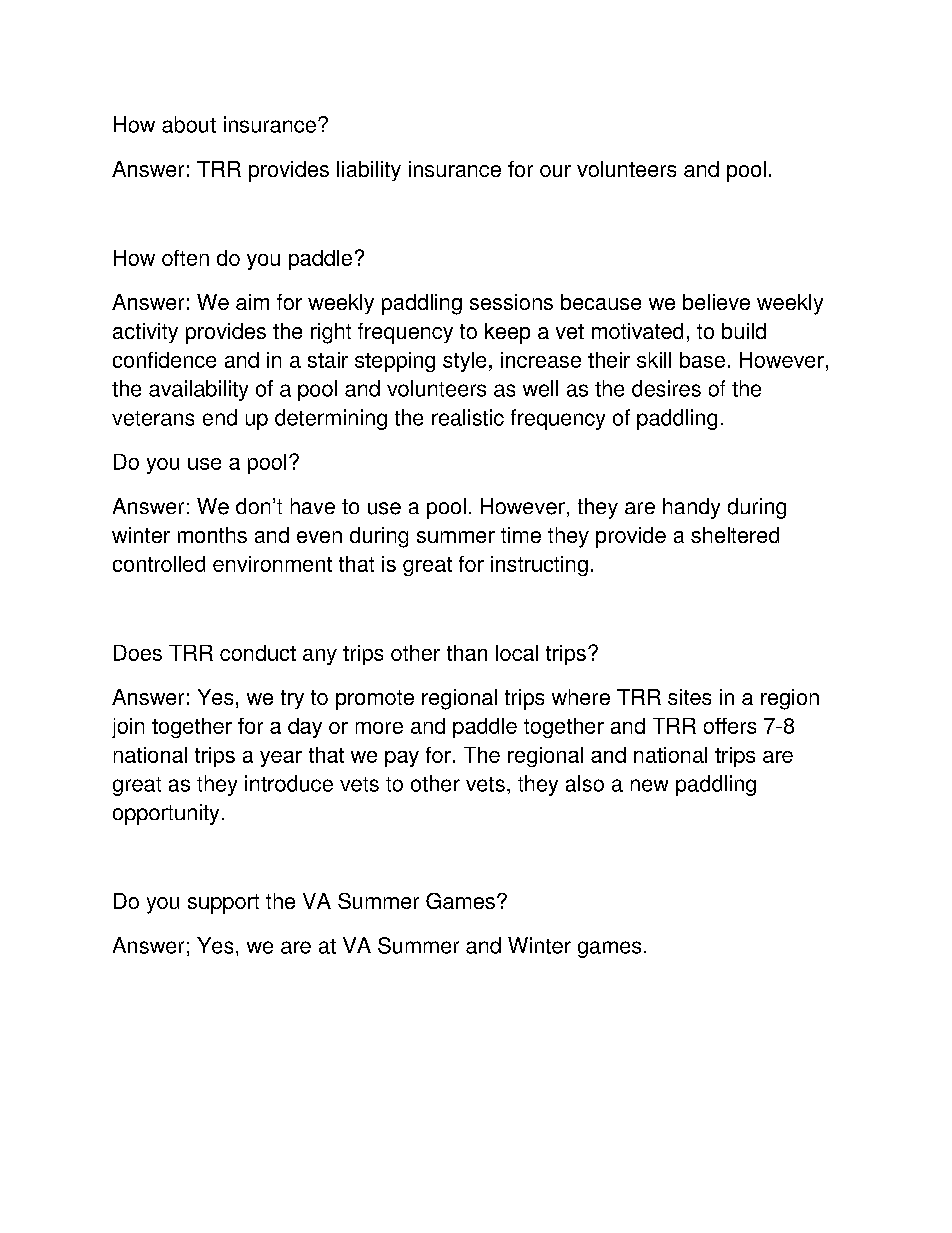  I want to click on conduct, so click(258, 653).
